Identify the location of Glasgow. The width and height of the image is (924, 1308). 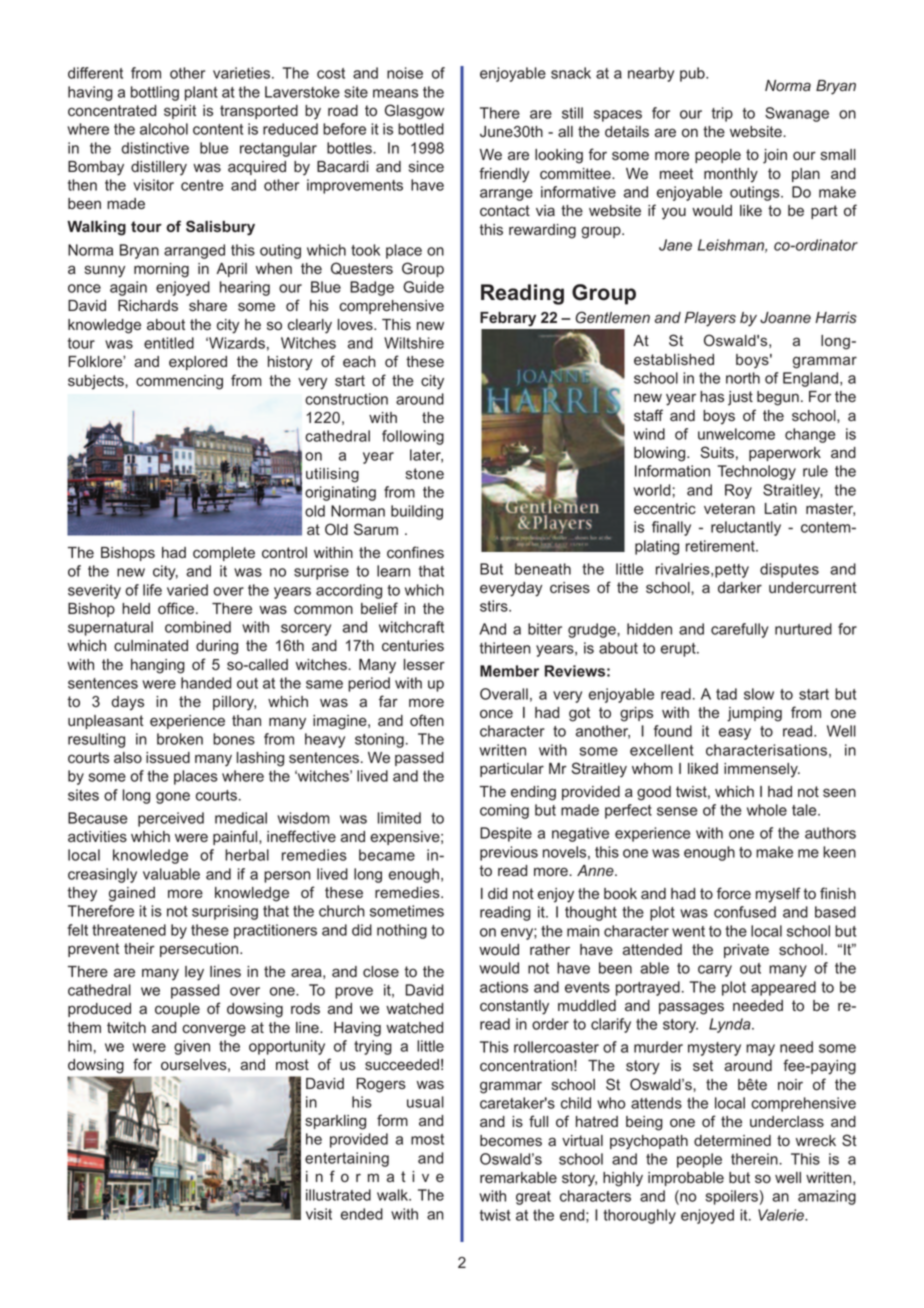
(414, 112).
